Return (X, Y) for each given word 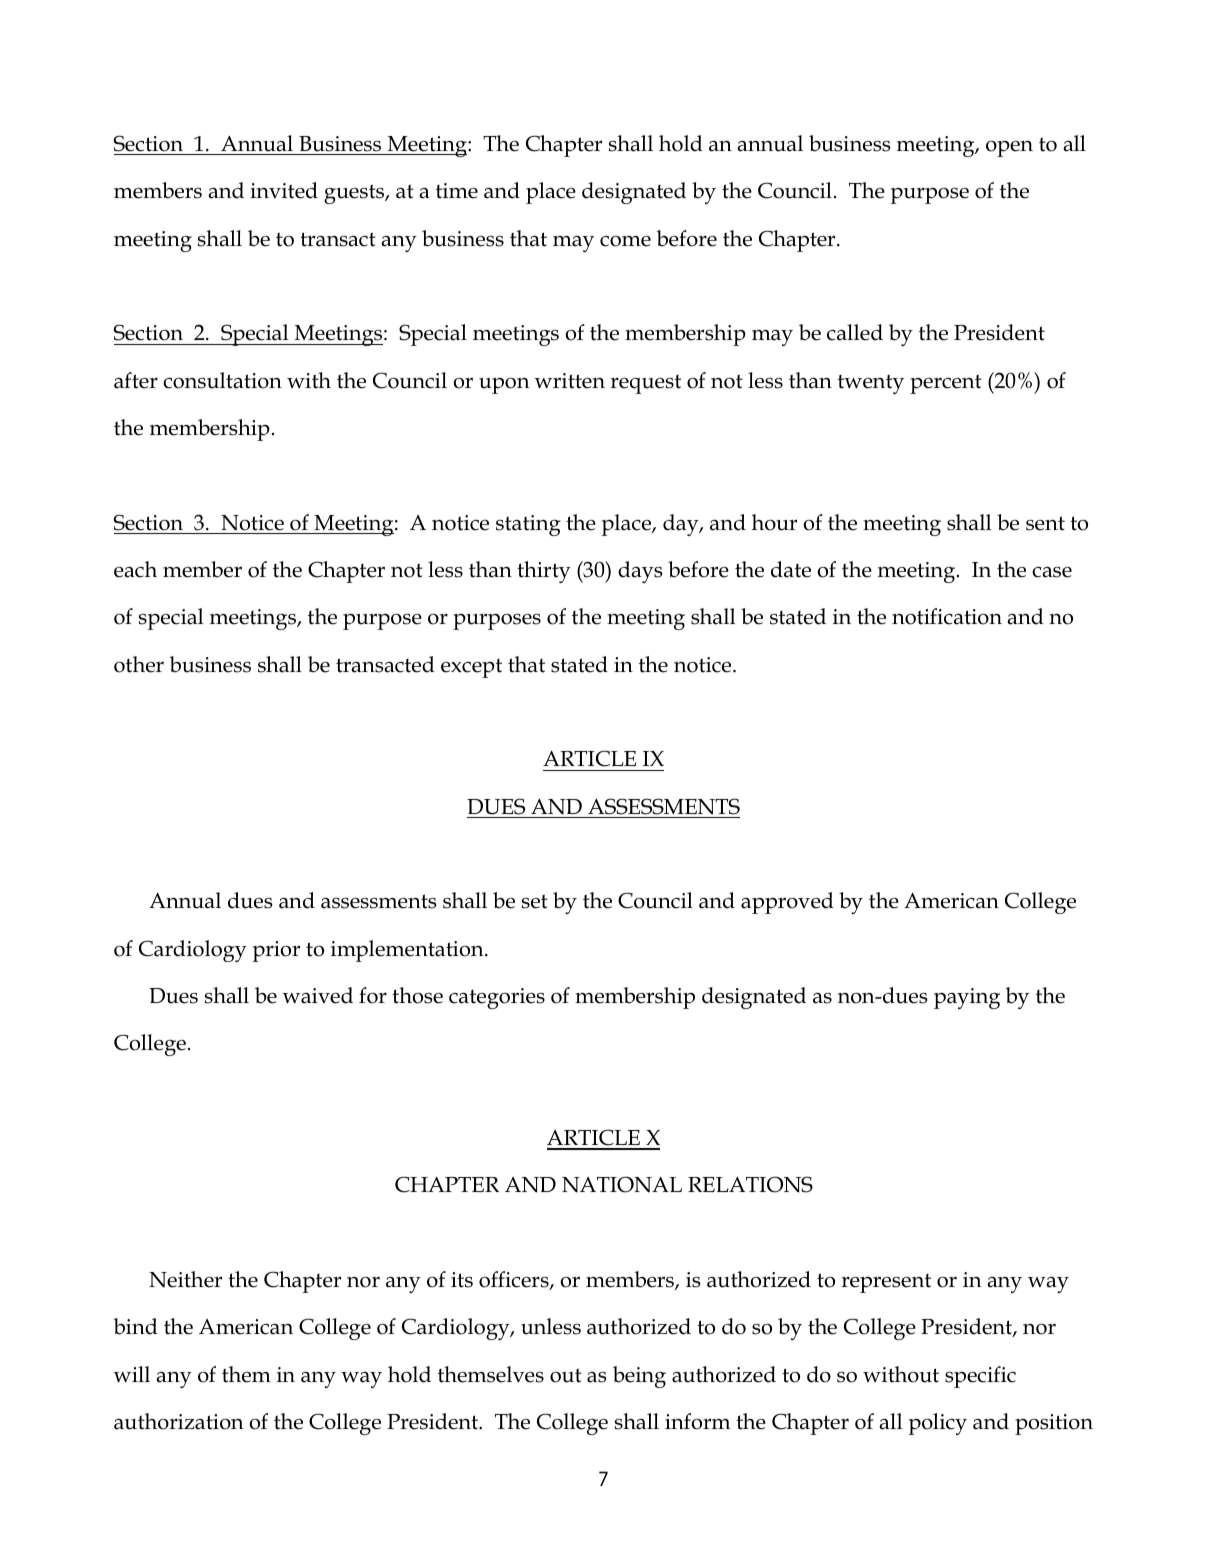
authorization (179, 1421)
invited (284, 190)
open (1009, 149)
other (139, 664)
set (535, 901)
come (625, 241)
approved (787, 903)
